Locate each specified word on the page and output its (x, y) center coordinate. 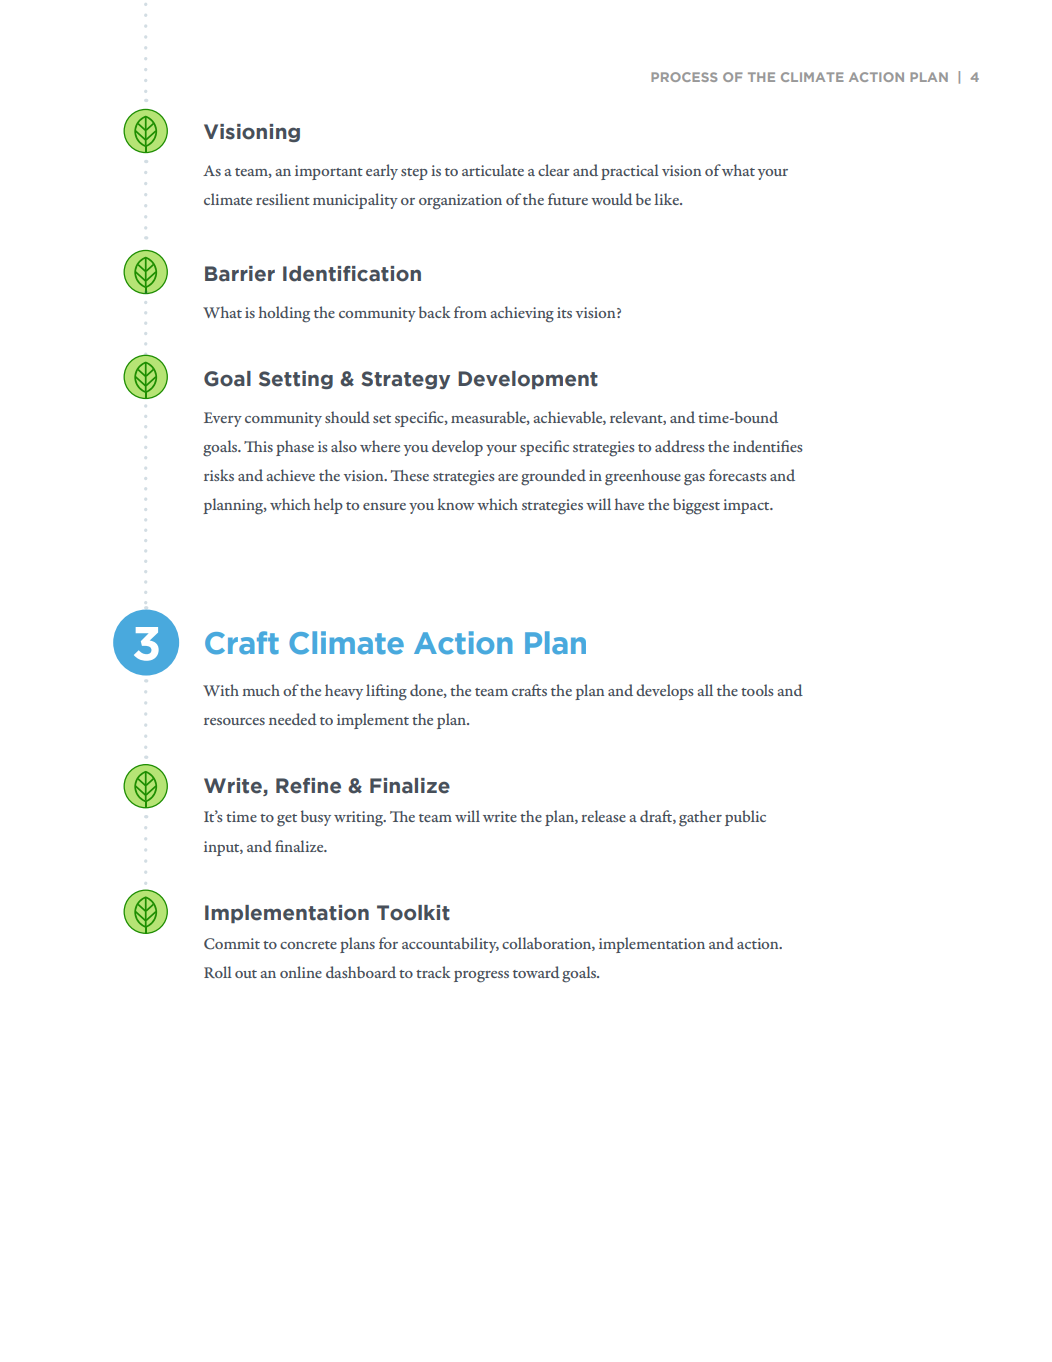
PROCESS (684, 77)
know (456, 504)
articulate (493, 170)
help (328, 506)
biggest (696, 506)
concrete (308, 945)
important (329, 172)
